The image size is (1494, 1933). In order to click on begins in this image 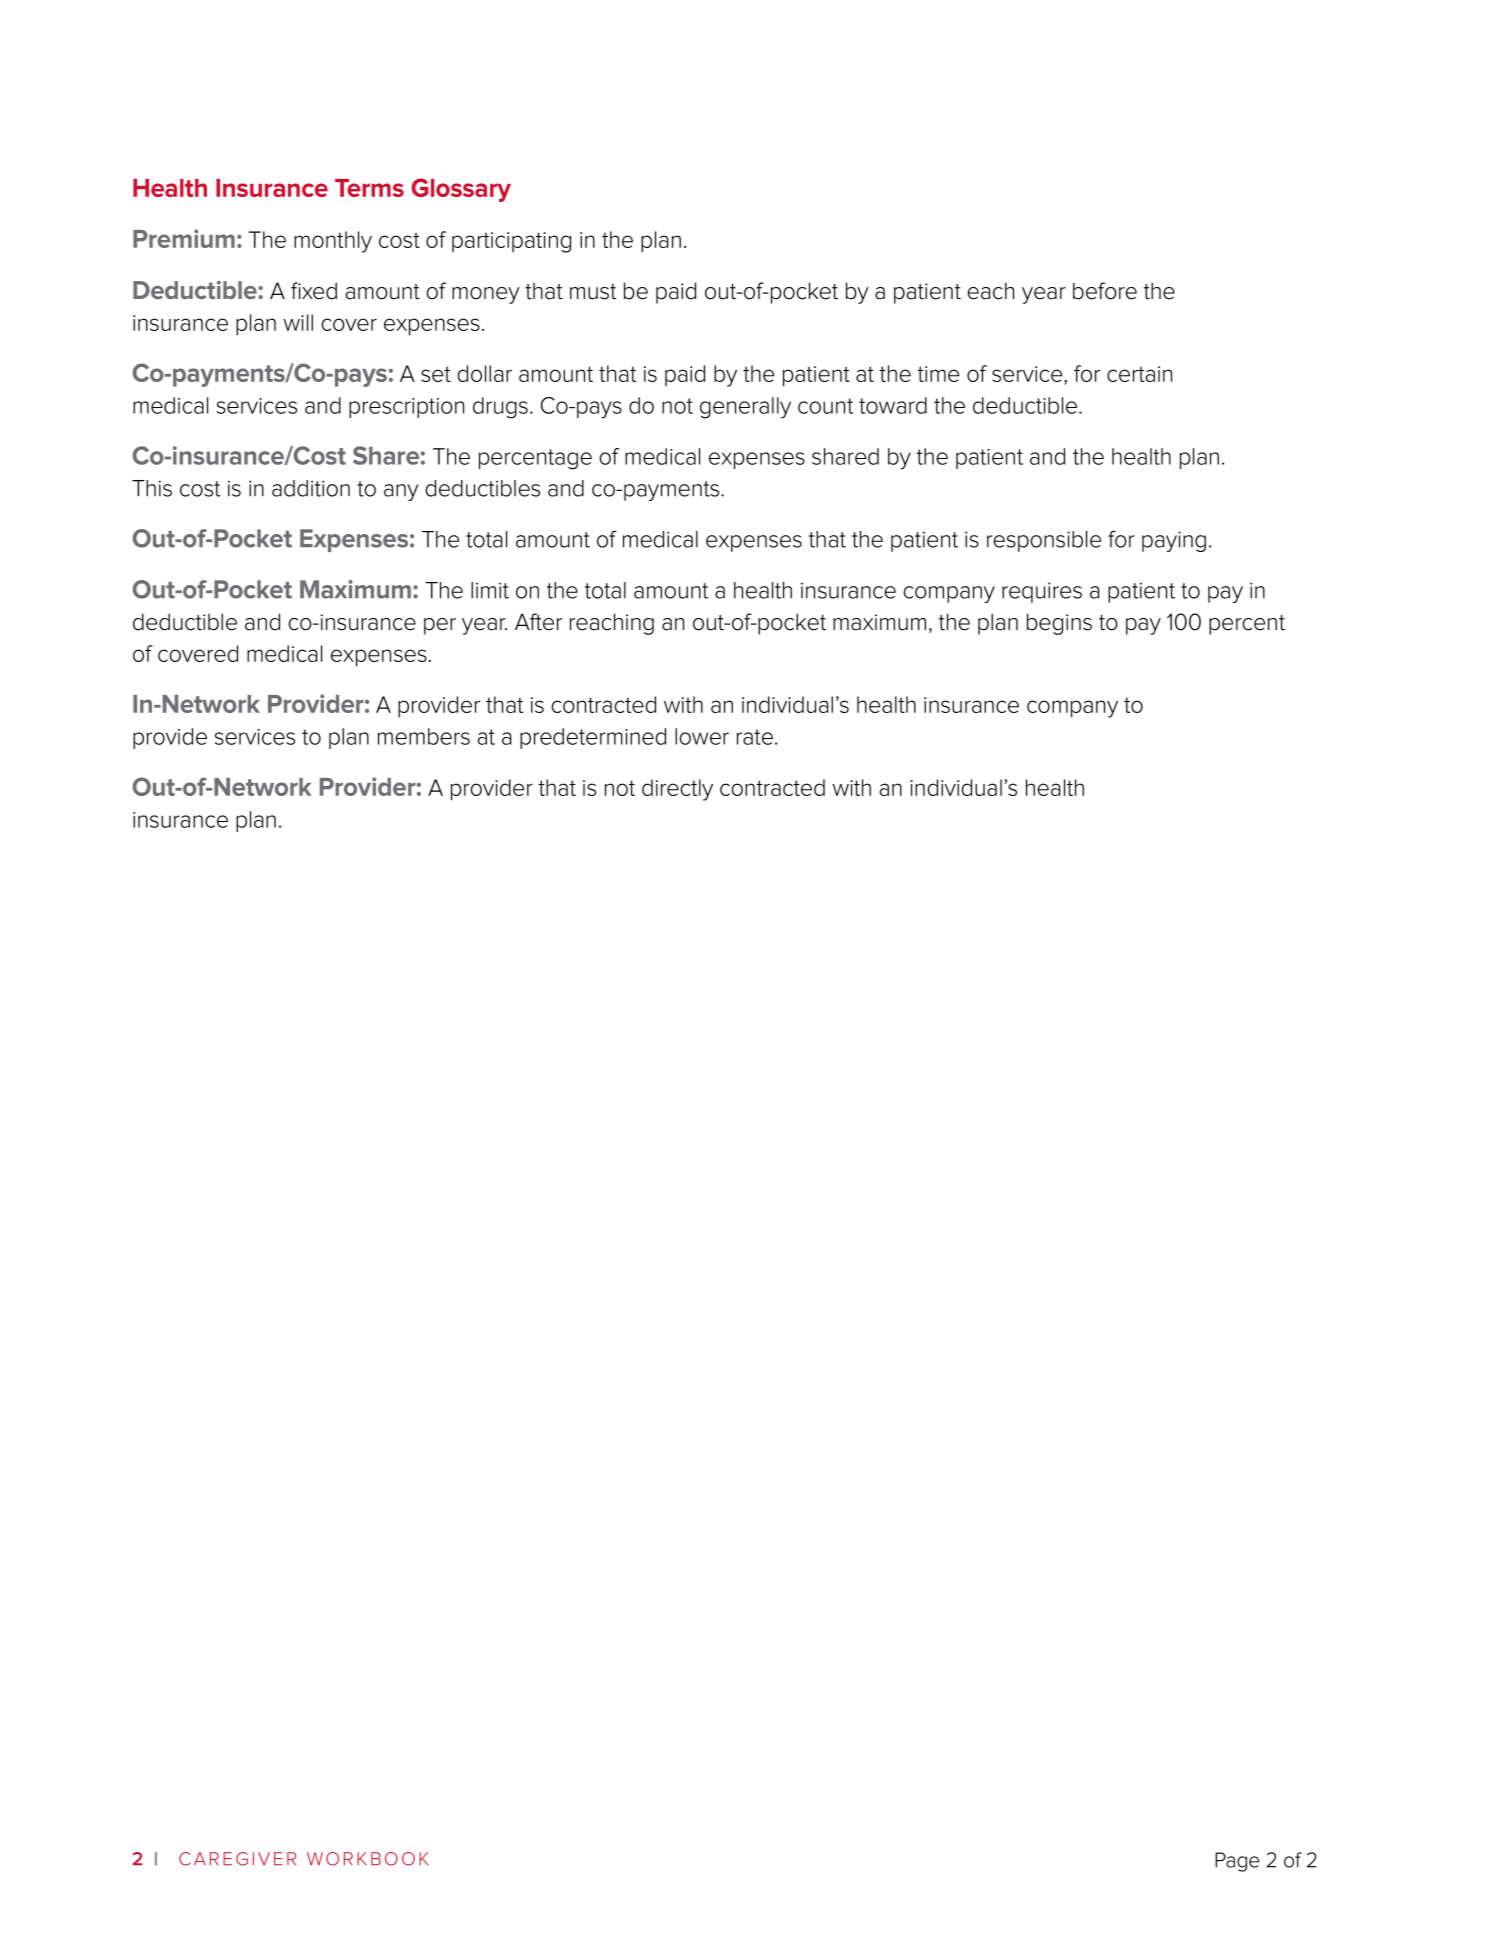, I will do `click(1059, 624)`.
